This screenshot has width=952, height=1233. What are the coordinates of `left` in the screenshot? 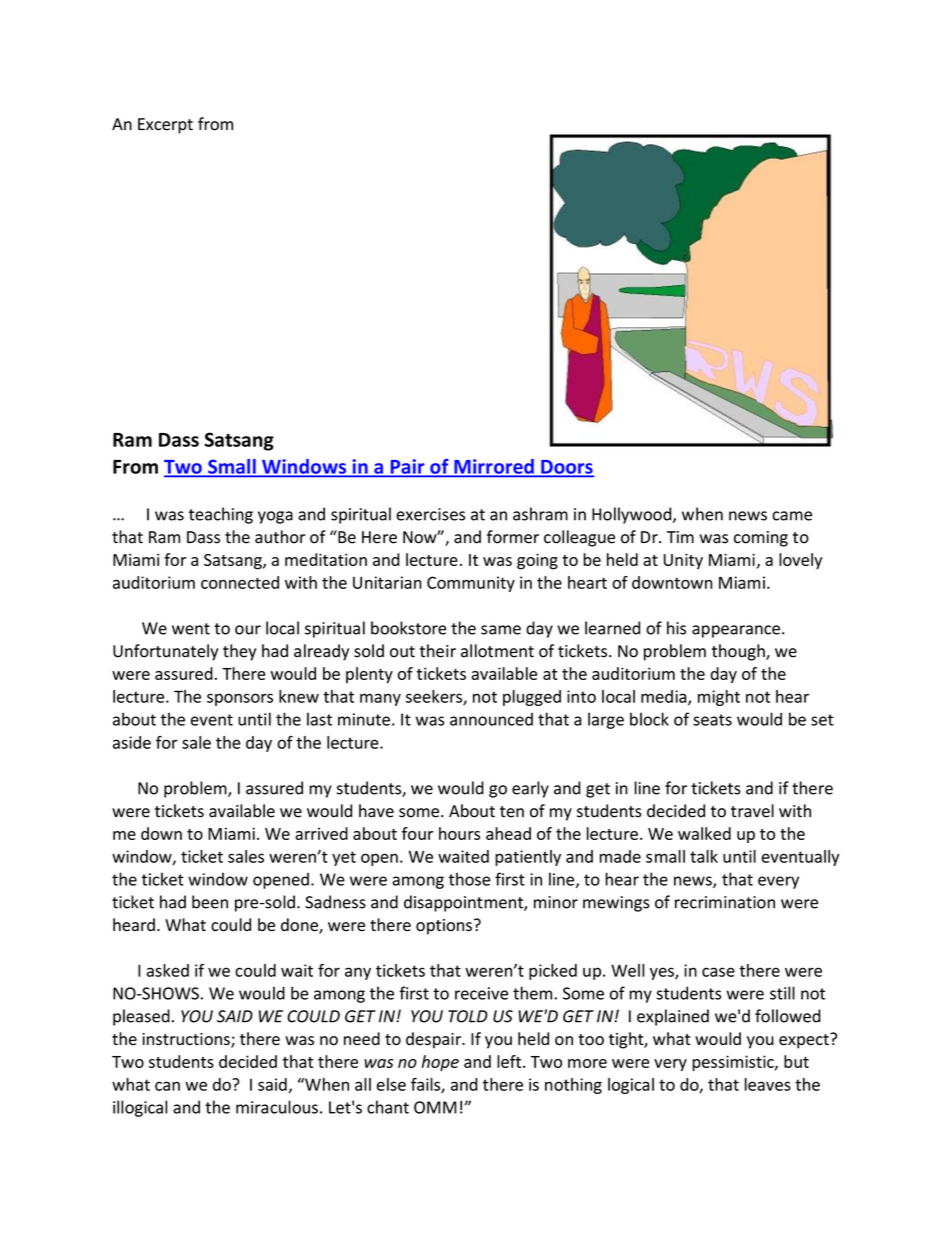 It's located at (510, 1061).
